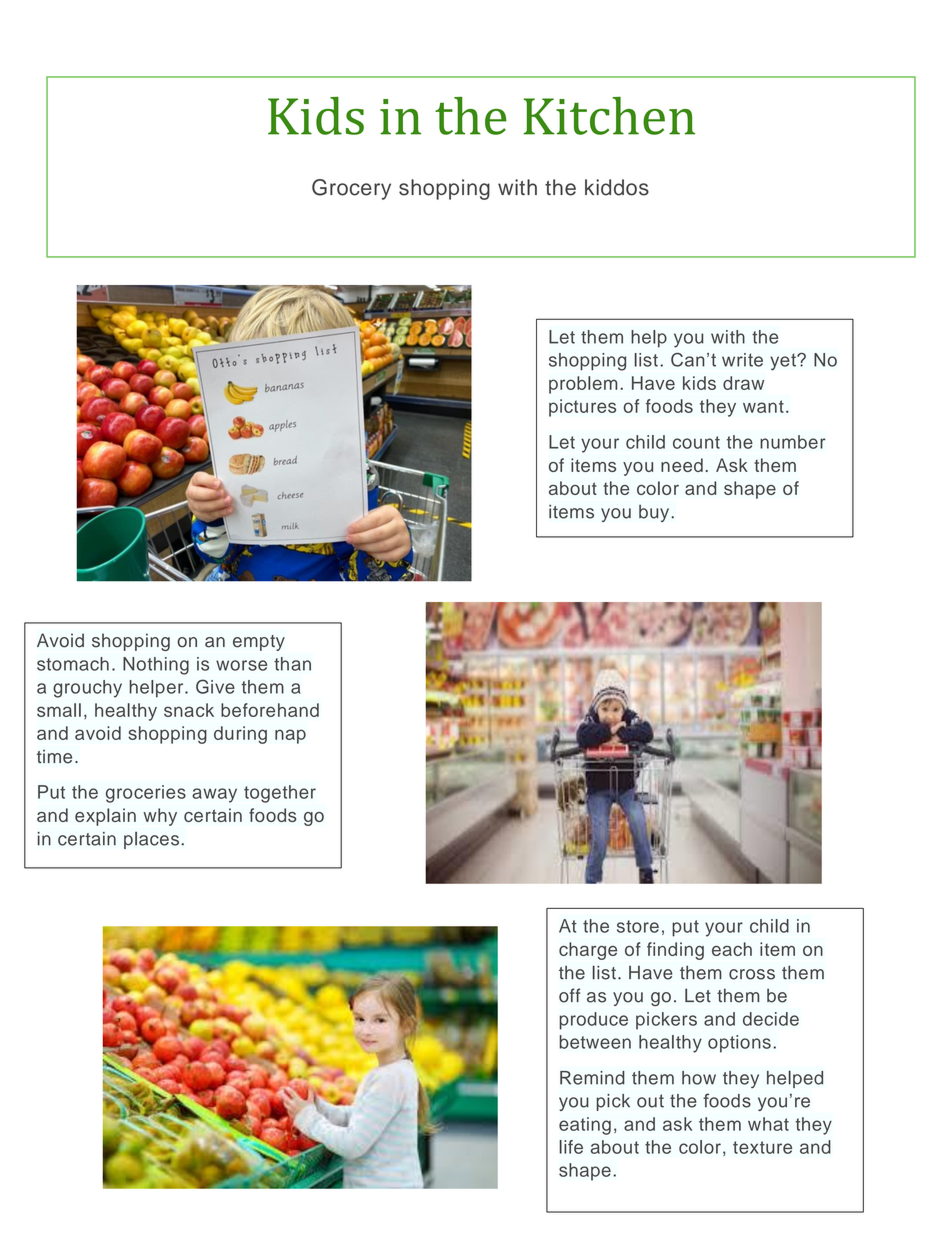  Describe the element at coordinates (292, 664) in the screenshot. I see `than` at that location.
